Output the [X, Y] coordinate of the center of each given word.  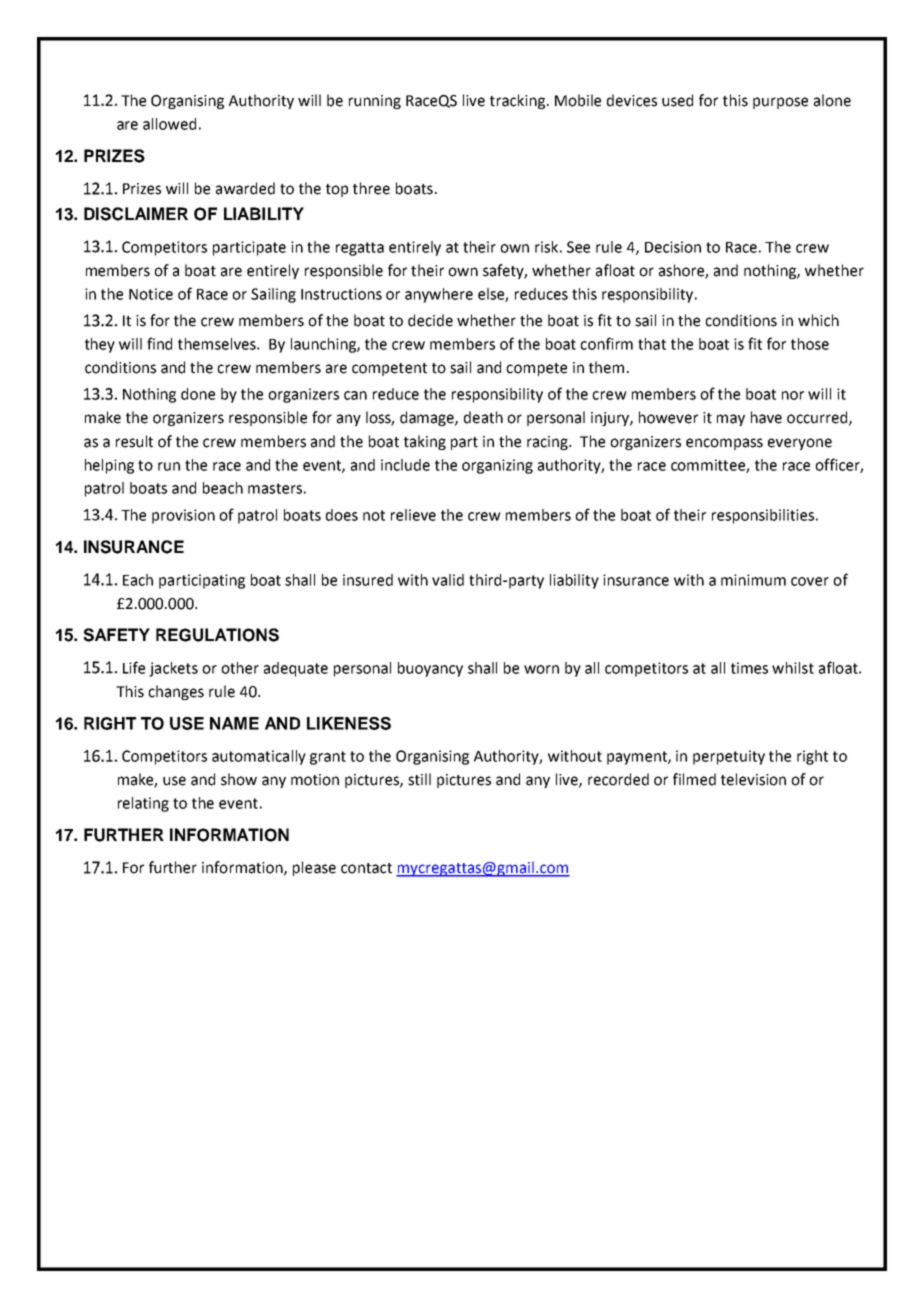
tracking [519, 101]
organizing [497, 466]
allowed [169, 124]
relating [143, 804]
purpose [780, 103]
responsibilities [764, 516]
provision [183, 516]
